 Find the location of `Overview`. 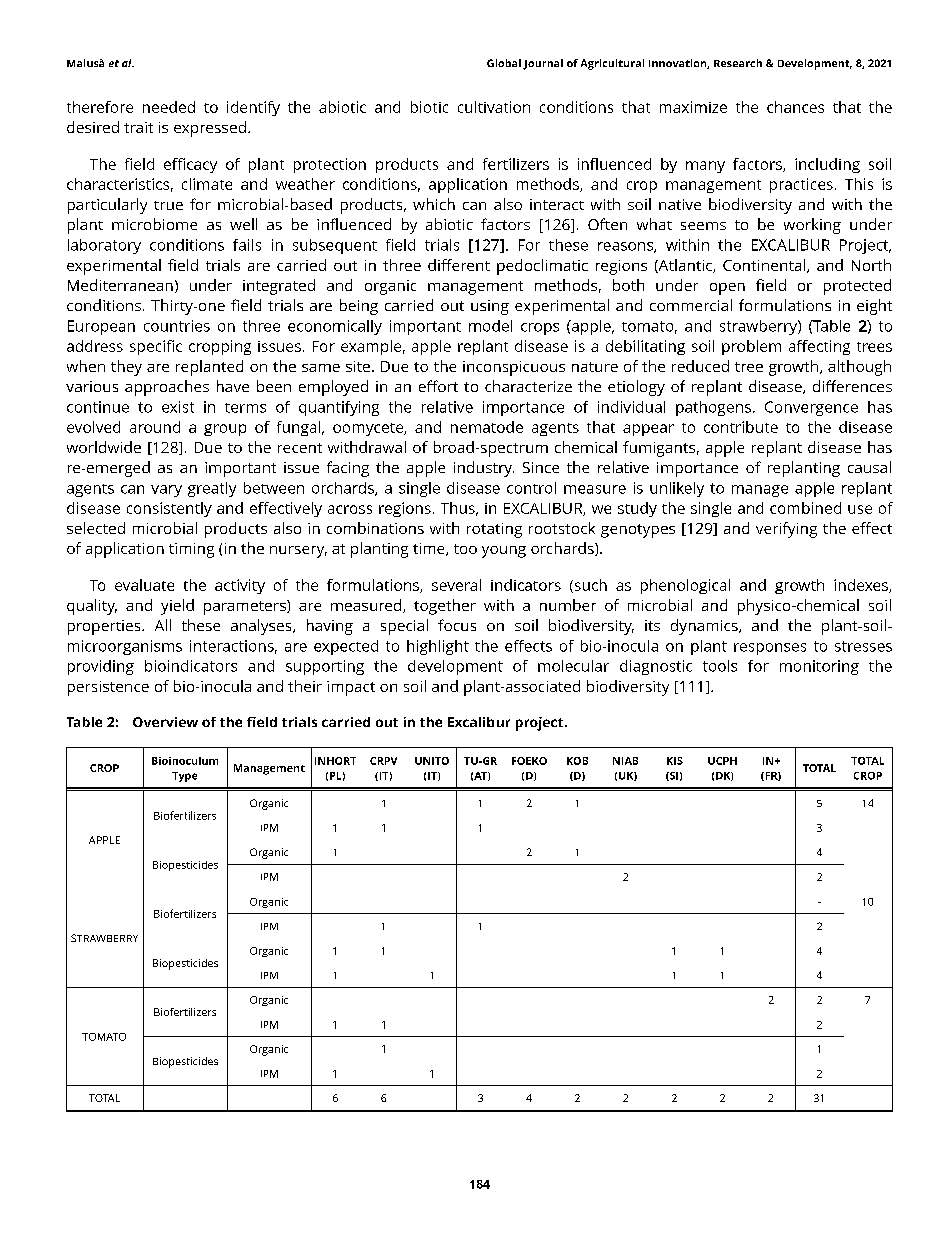

Overview is located at coordinates (165, 722).
